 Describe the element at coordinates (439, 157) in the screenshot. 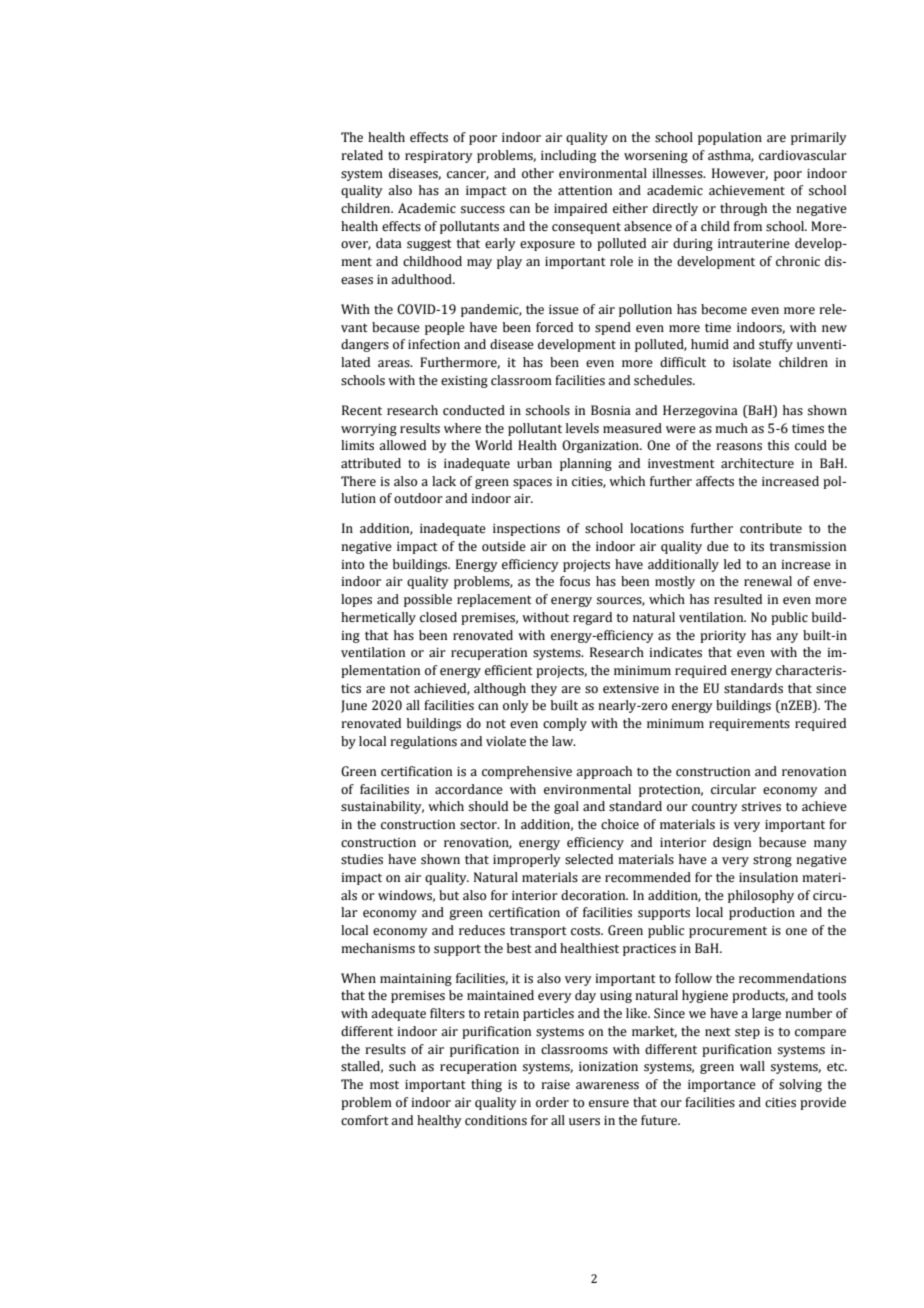

I see `respiratory` at that location.
